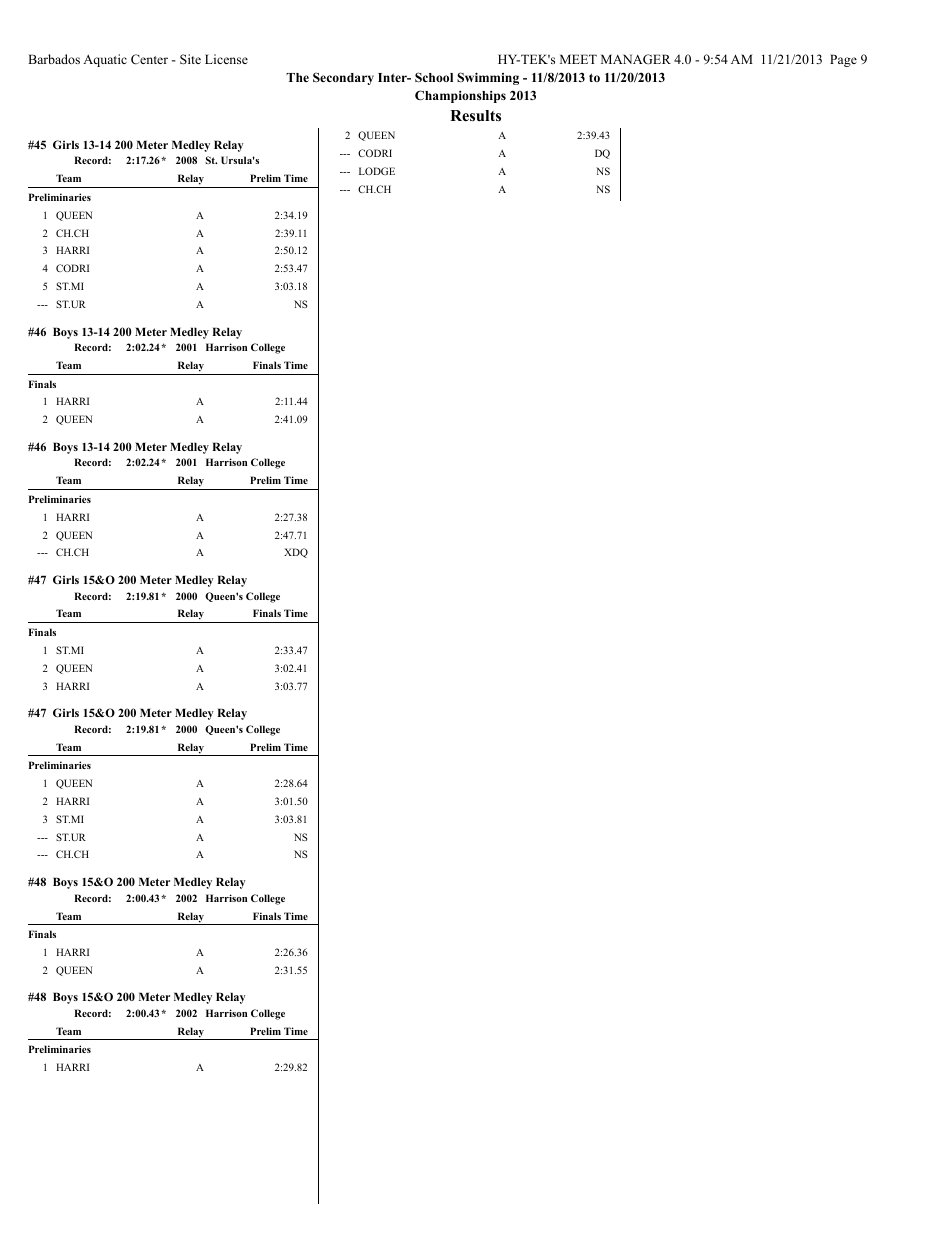 The width and height of the screenshot is (952, 1233). What do you see at coordinates (843, 60) in the screenshot?
I see `Page` at bounding box center [843, 60].
